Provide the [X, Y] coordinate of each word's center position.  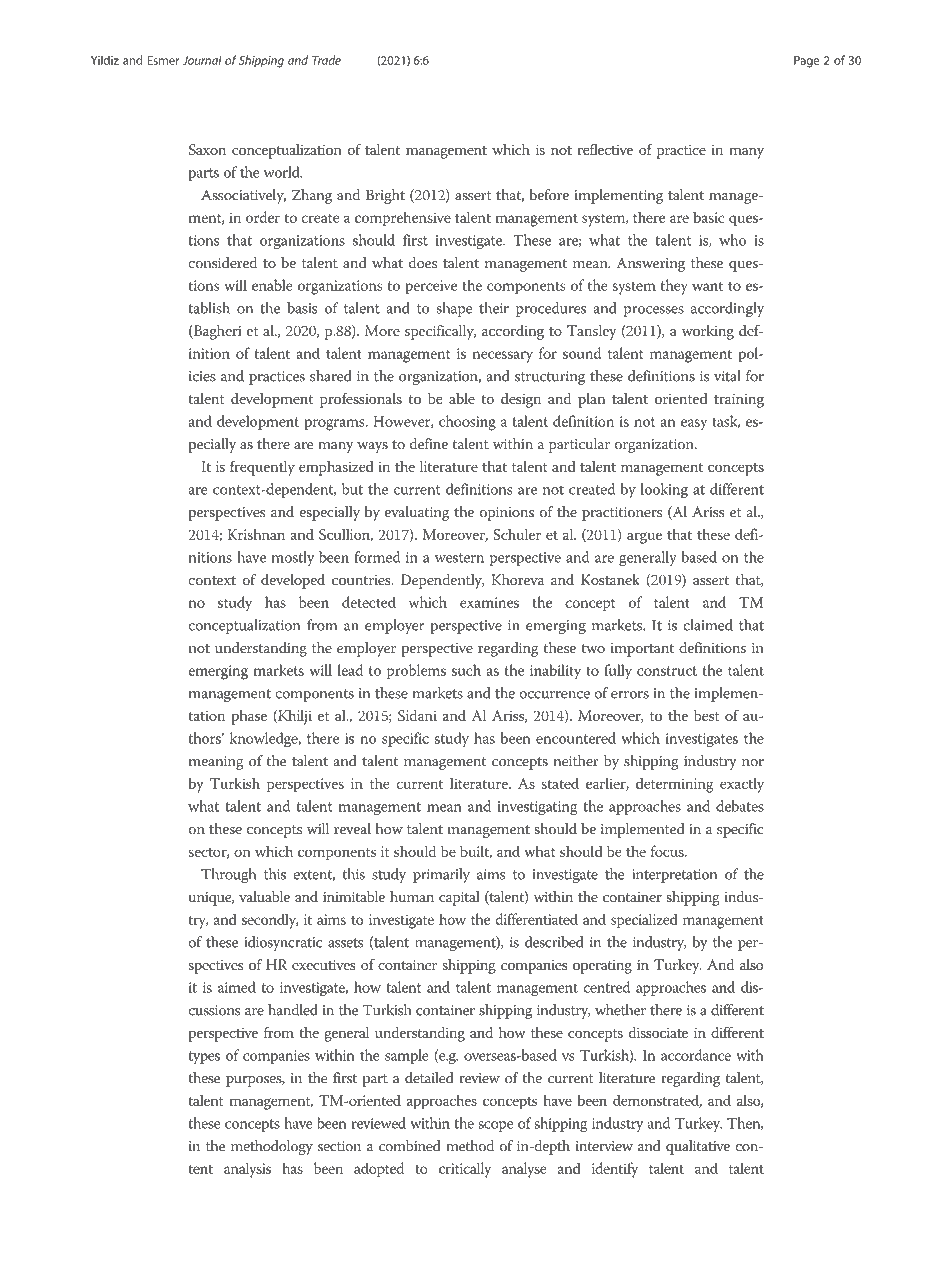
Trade [326, 60]
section [339, 1146]
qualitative [698, 1147]
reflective [605, 149]
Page [806, 62]
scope [495, 1126]
